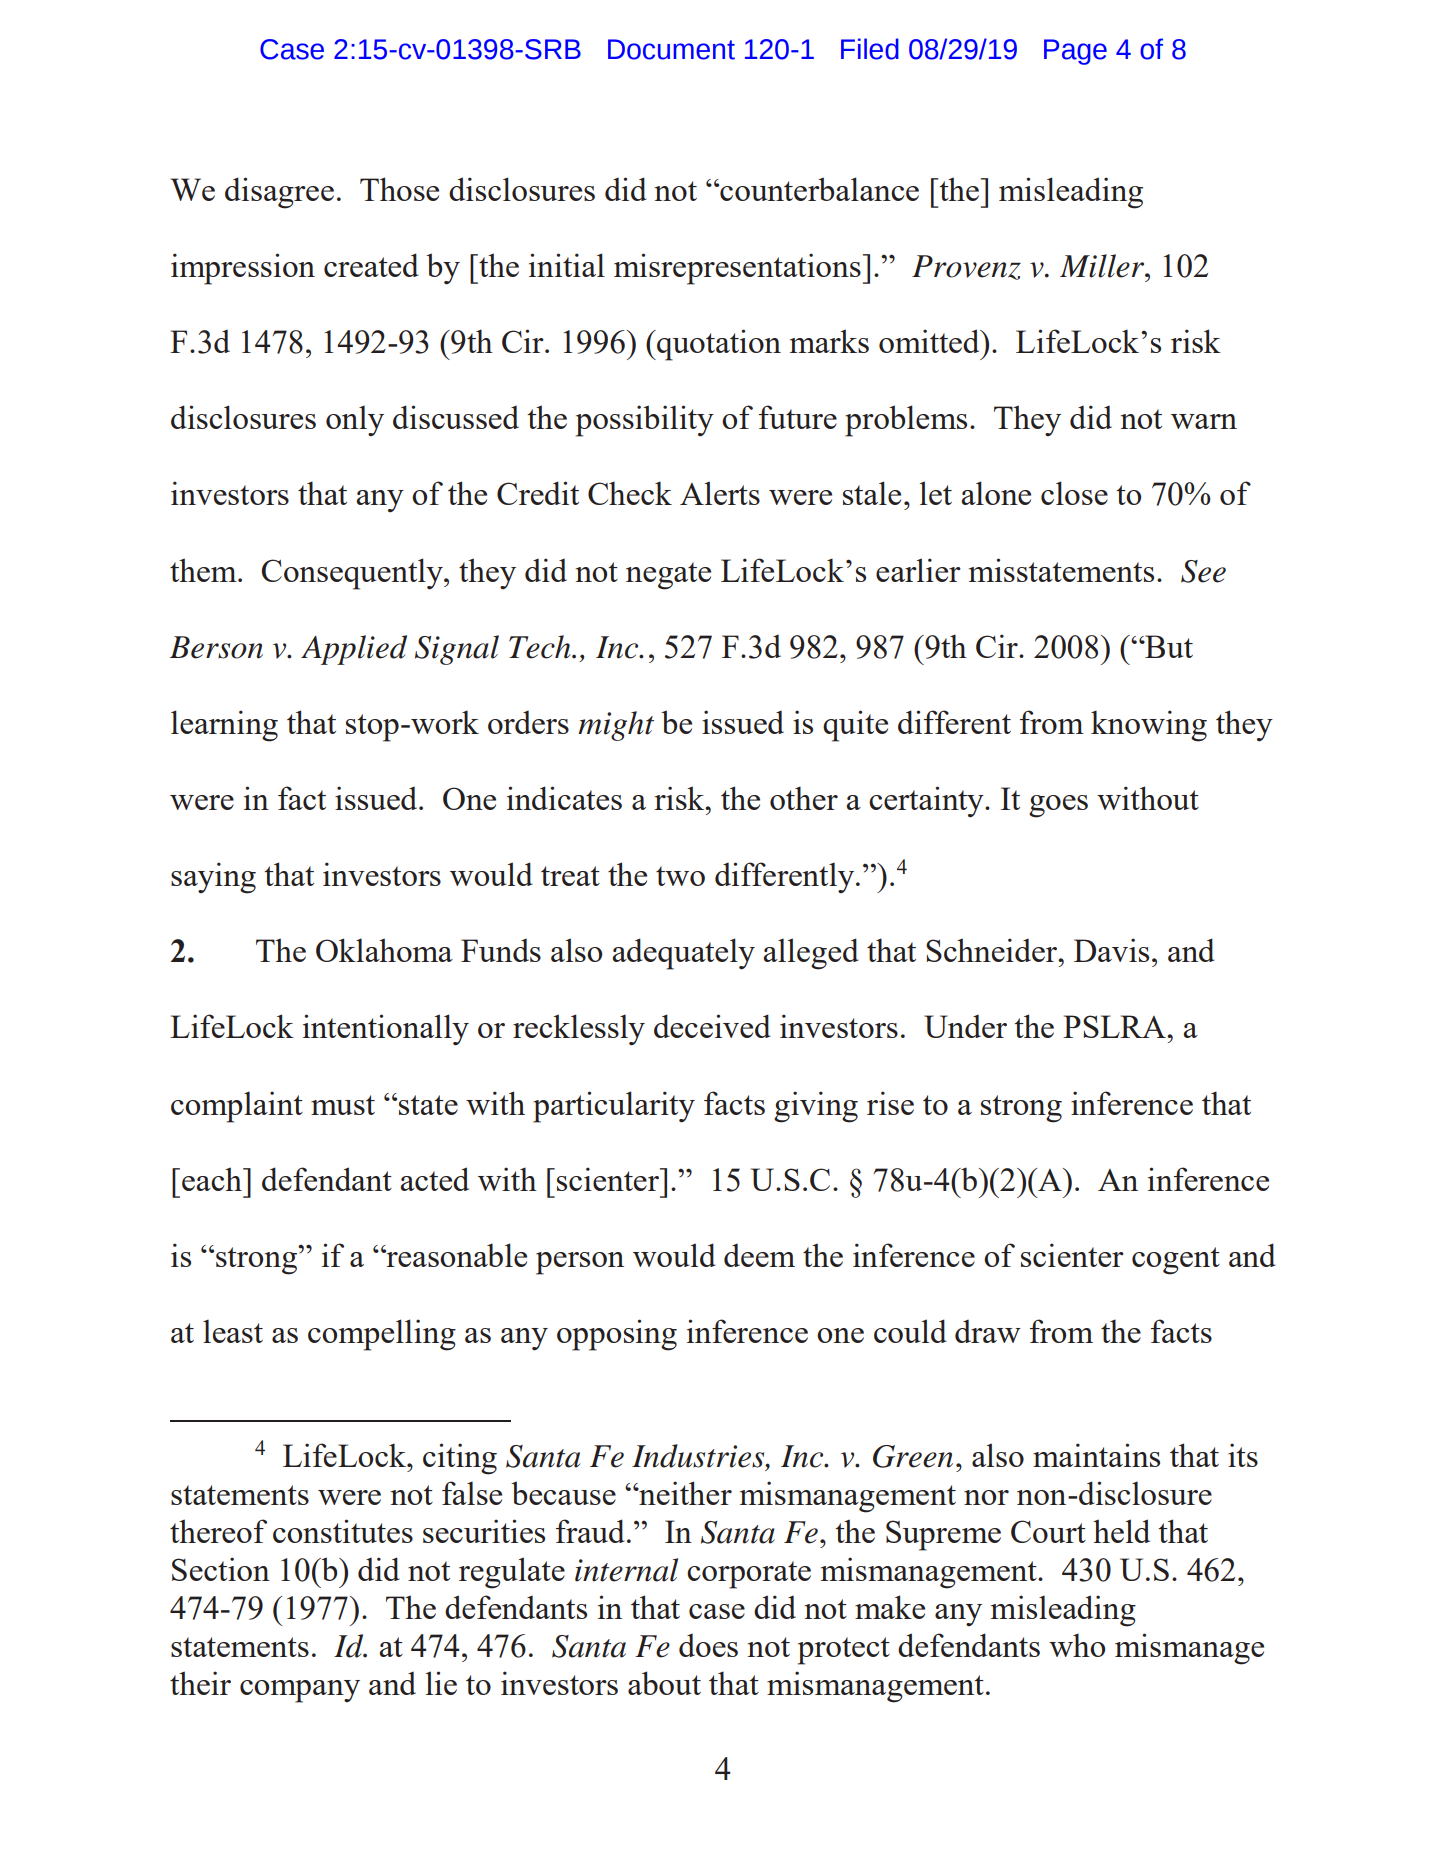 This screenshot has width=1446, height=1872. Describe the element at coordinates (1077, 1645) in the screenshot. I see `who` at that location.
